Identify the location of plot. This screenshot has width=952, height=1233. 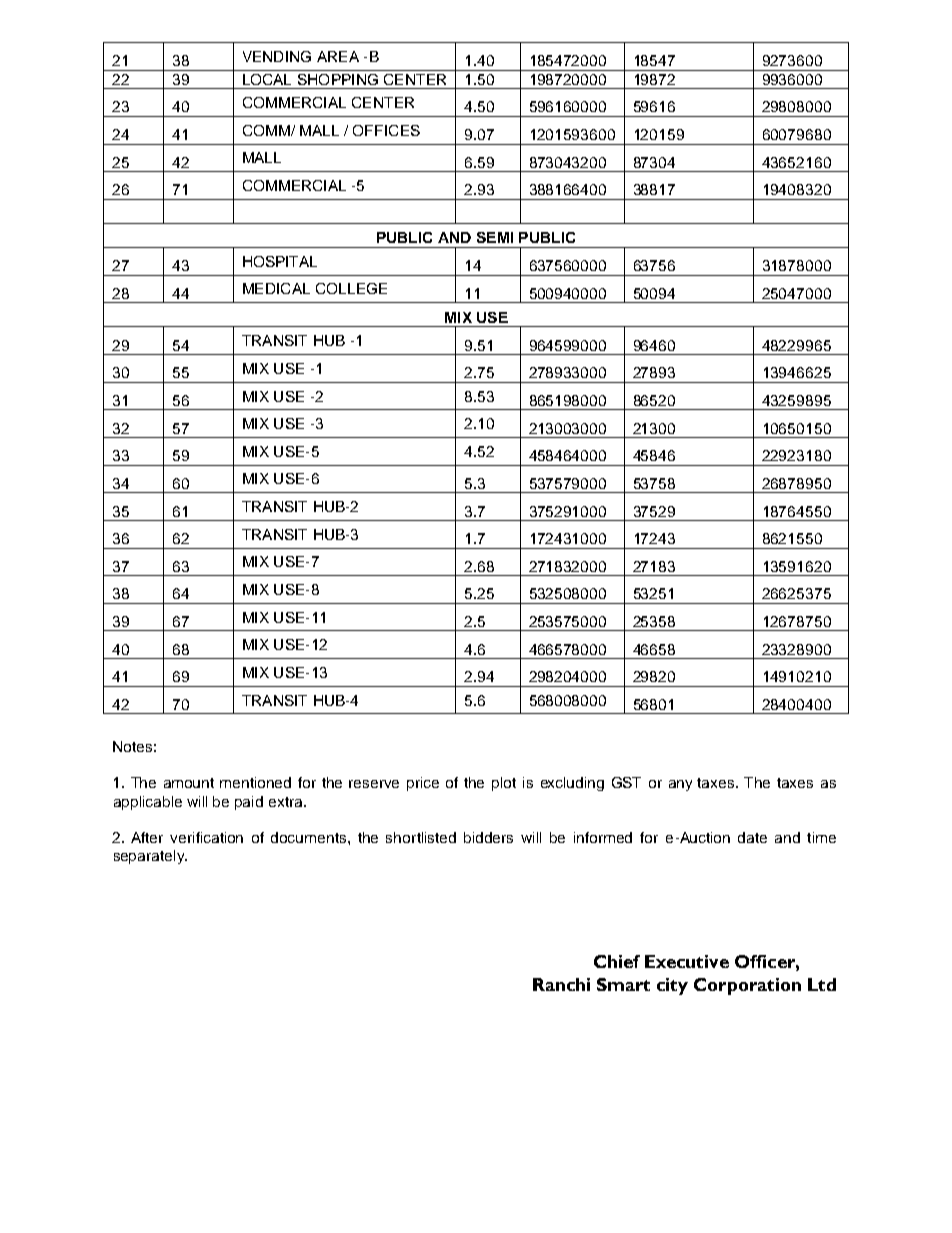
(504, 784).
